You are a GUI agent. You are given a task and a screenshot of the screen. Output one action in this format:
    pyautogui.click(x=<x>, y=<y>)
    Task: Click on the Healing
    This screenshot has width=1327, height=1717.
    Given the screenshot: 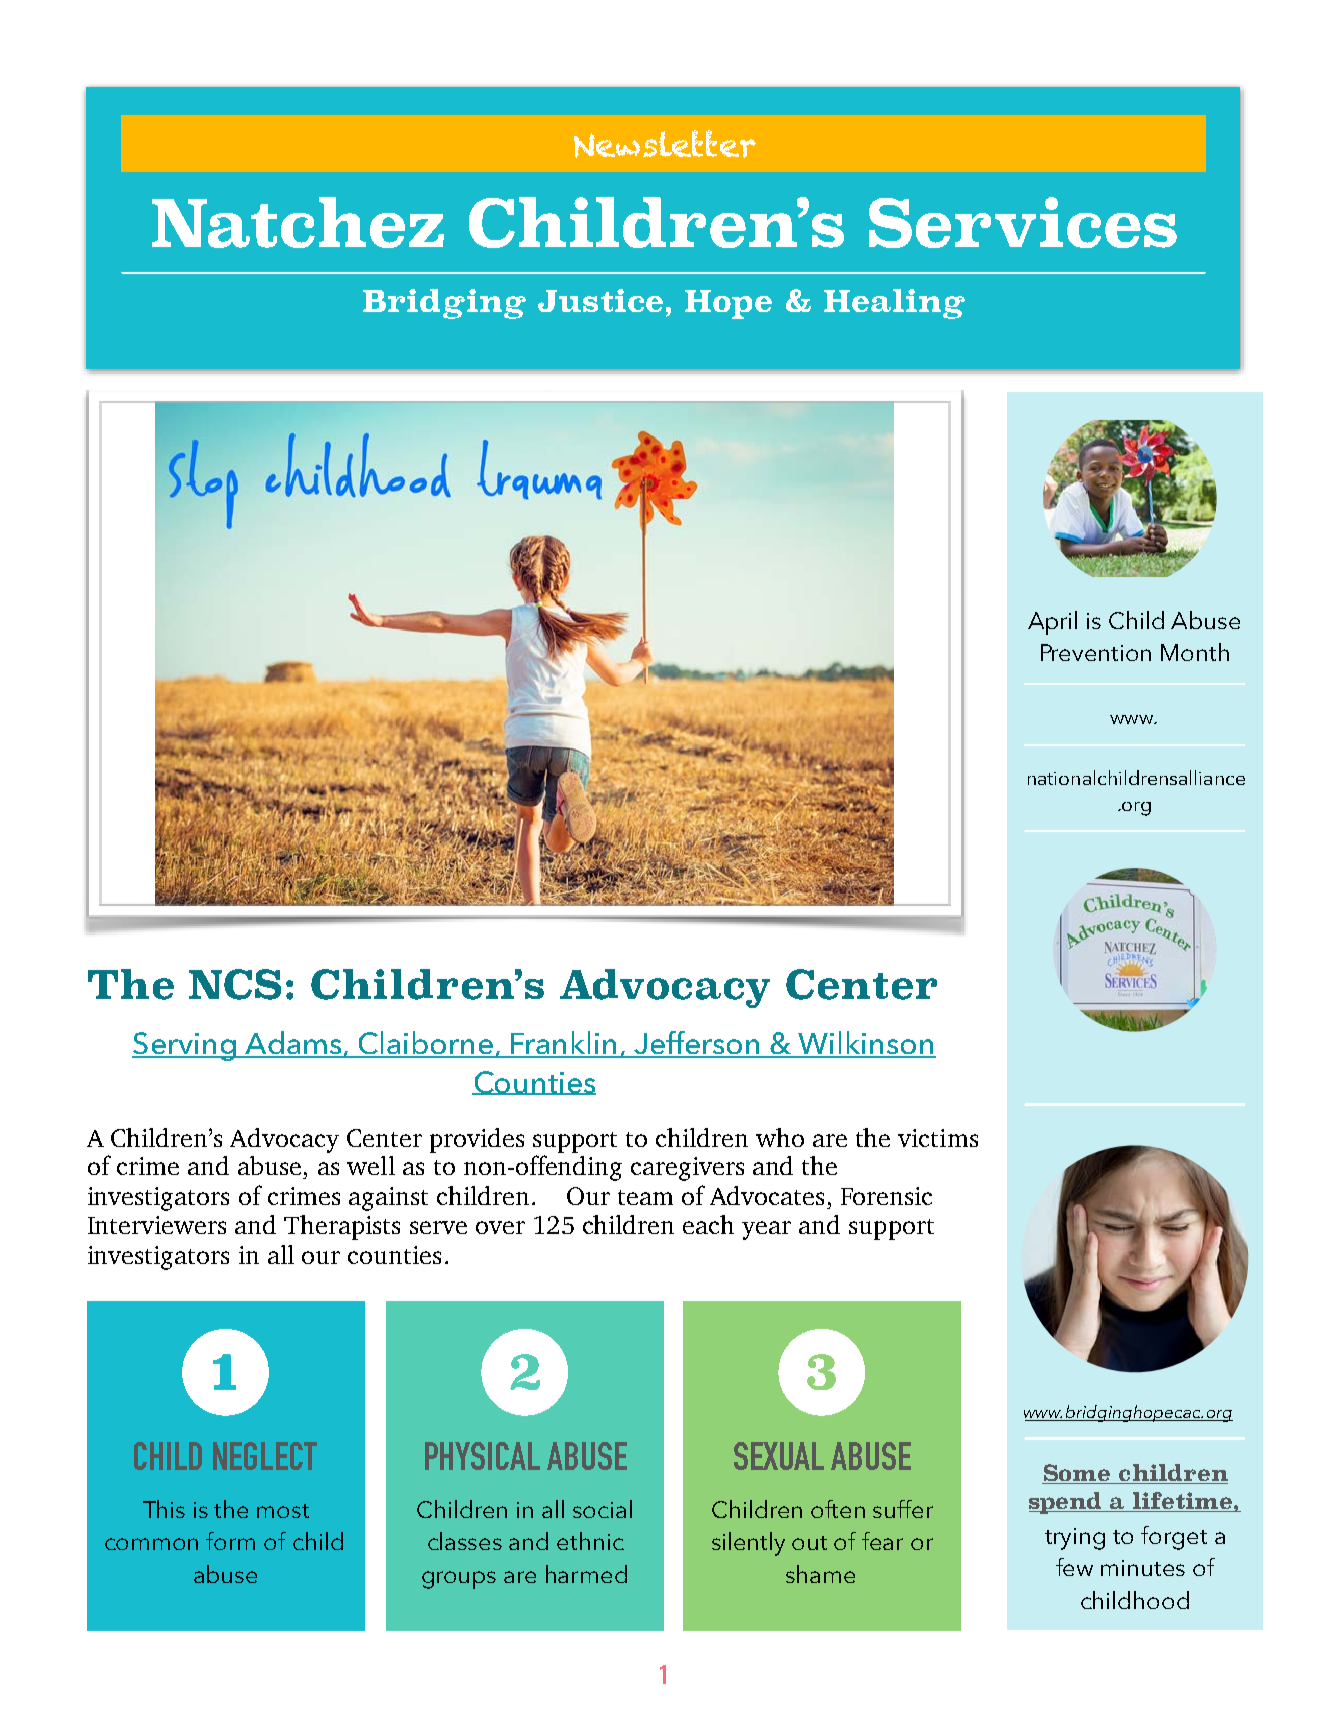 What is the action you would take?
    pyautogui.click(x=894, y=304)
